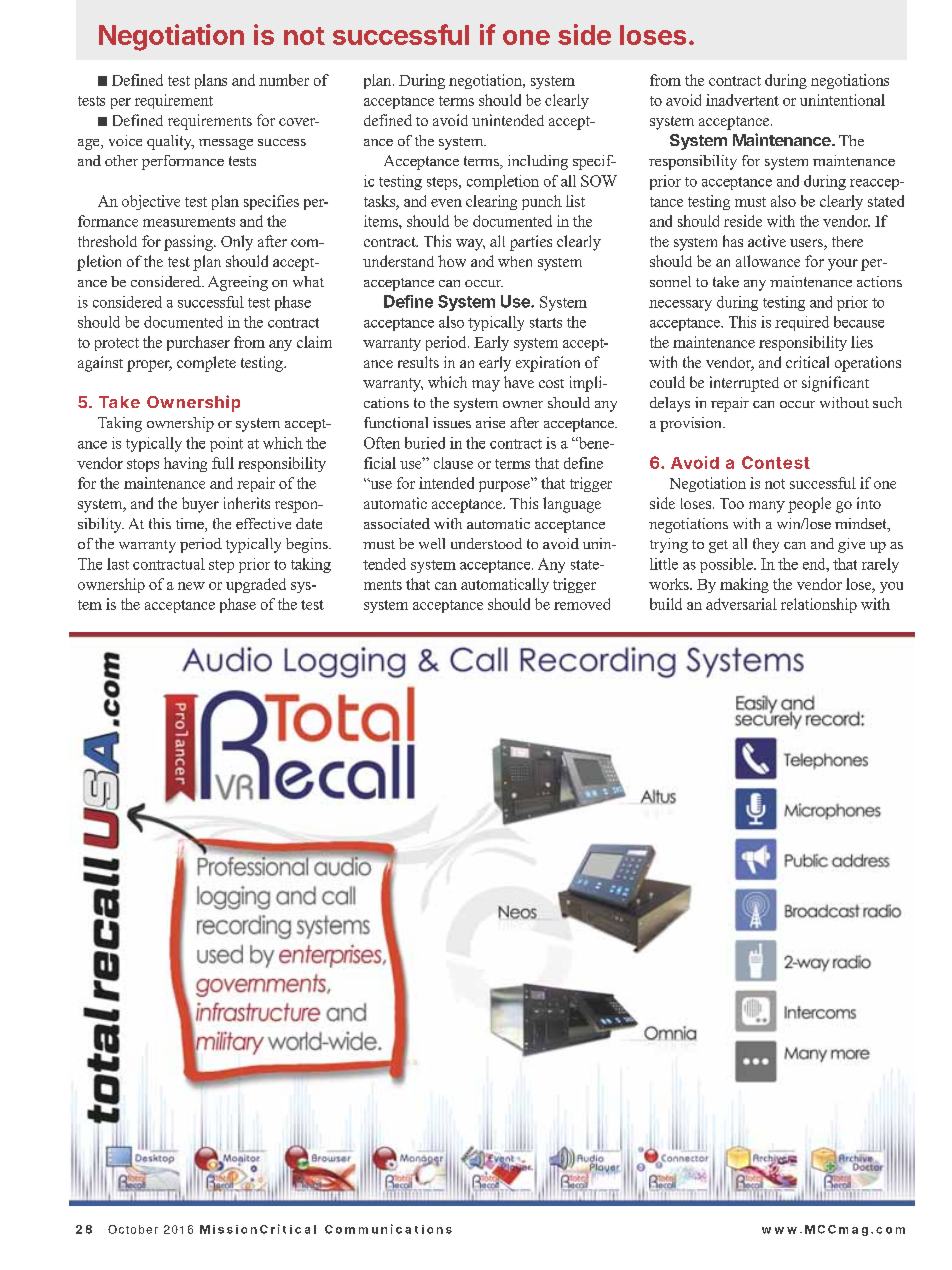 This screenshot has width=952, height=1270. What do you see at coordinates (741, 604) in the screenshot?
I see `adversarial` at bounding box center [741, 604].
